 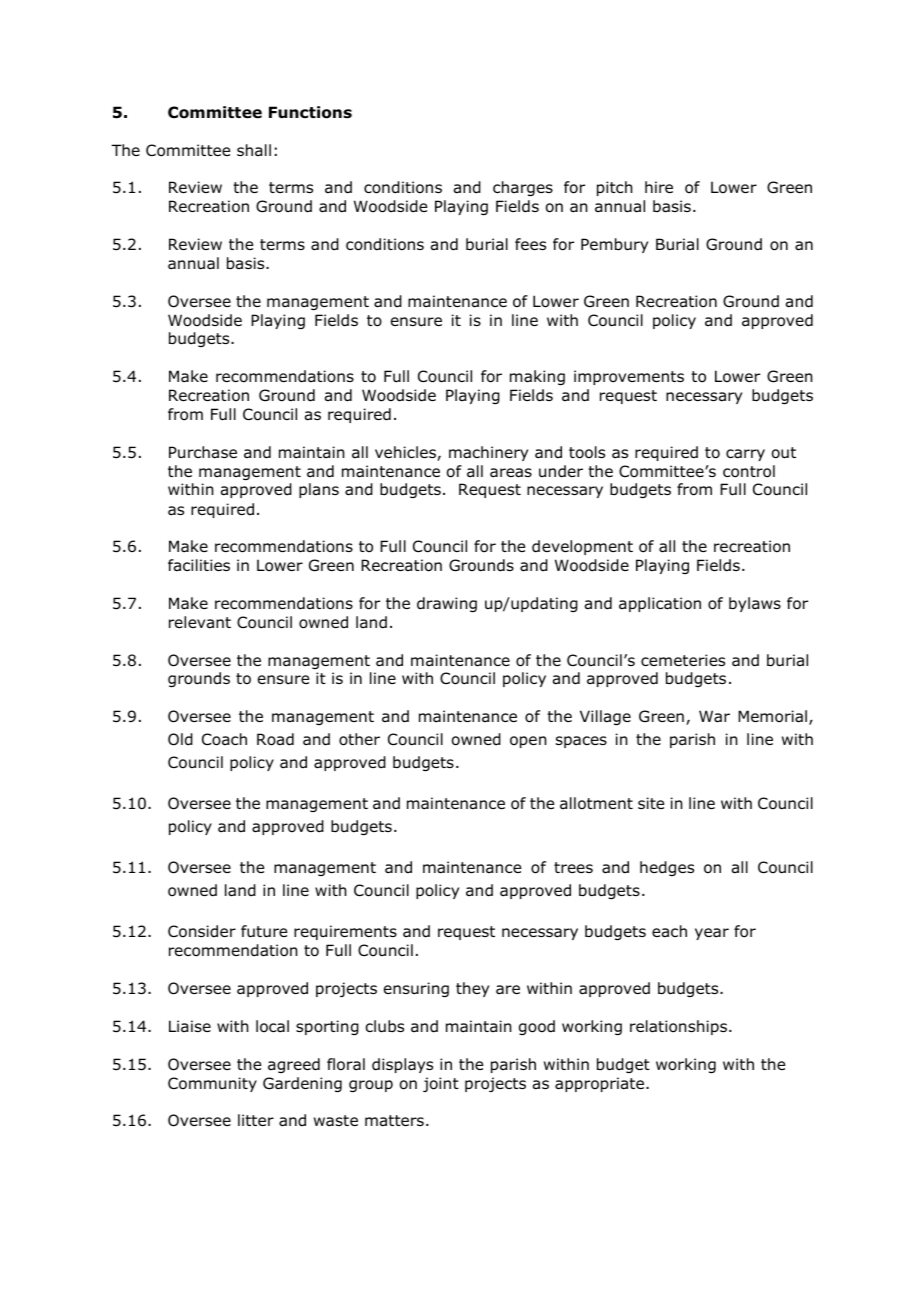 I want to click on making, so click(x=537, y=377).
